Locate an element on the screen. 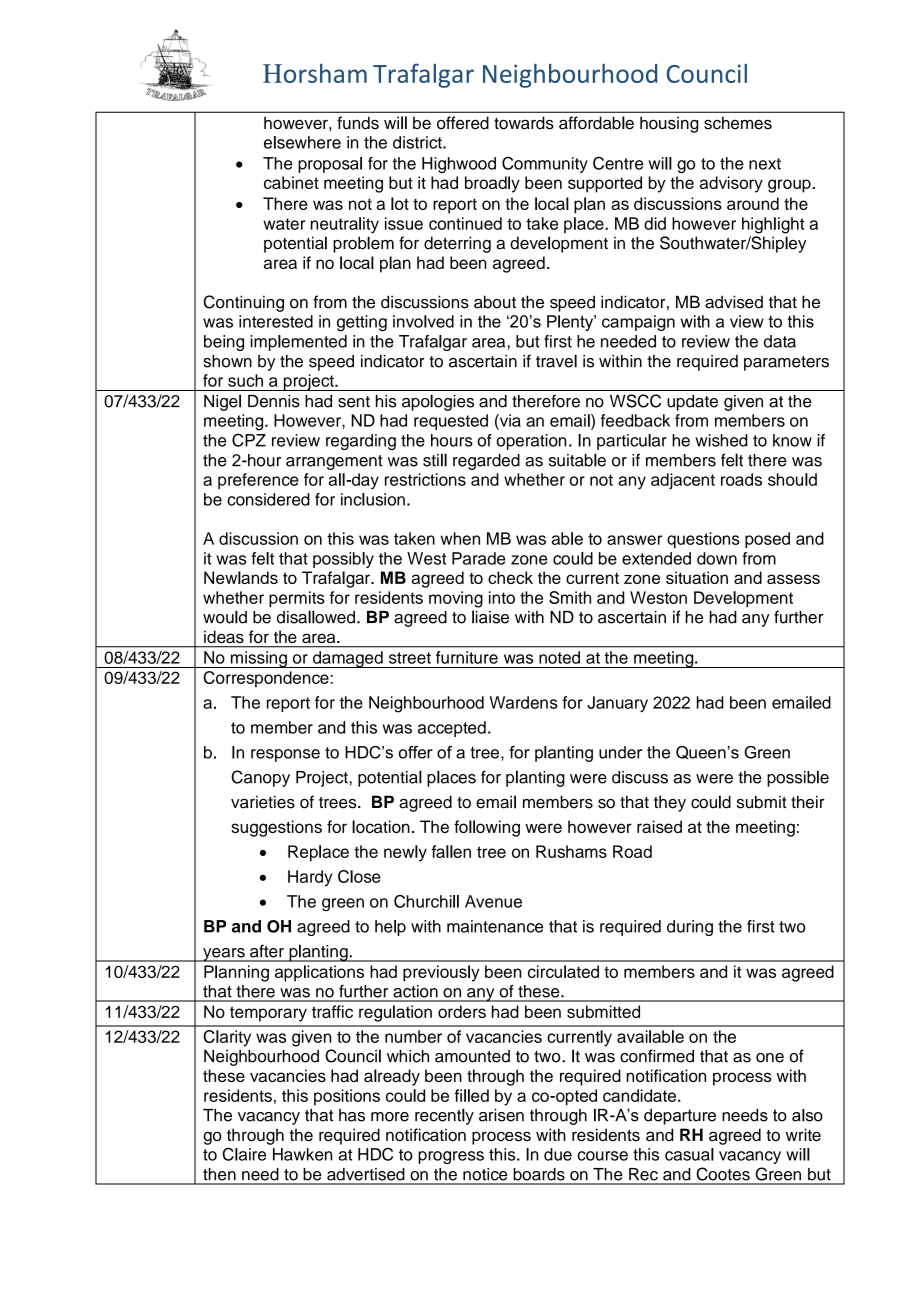  elsewhere is located at coordinates (302, 142).
